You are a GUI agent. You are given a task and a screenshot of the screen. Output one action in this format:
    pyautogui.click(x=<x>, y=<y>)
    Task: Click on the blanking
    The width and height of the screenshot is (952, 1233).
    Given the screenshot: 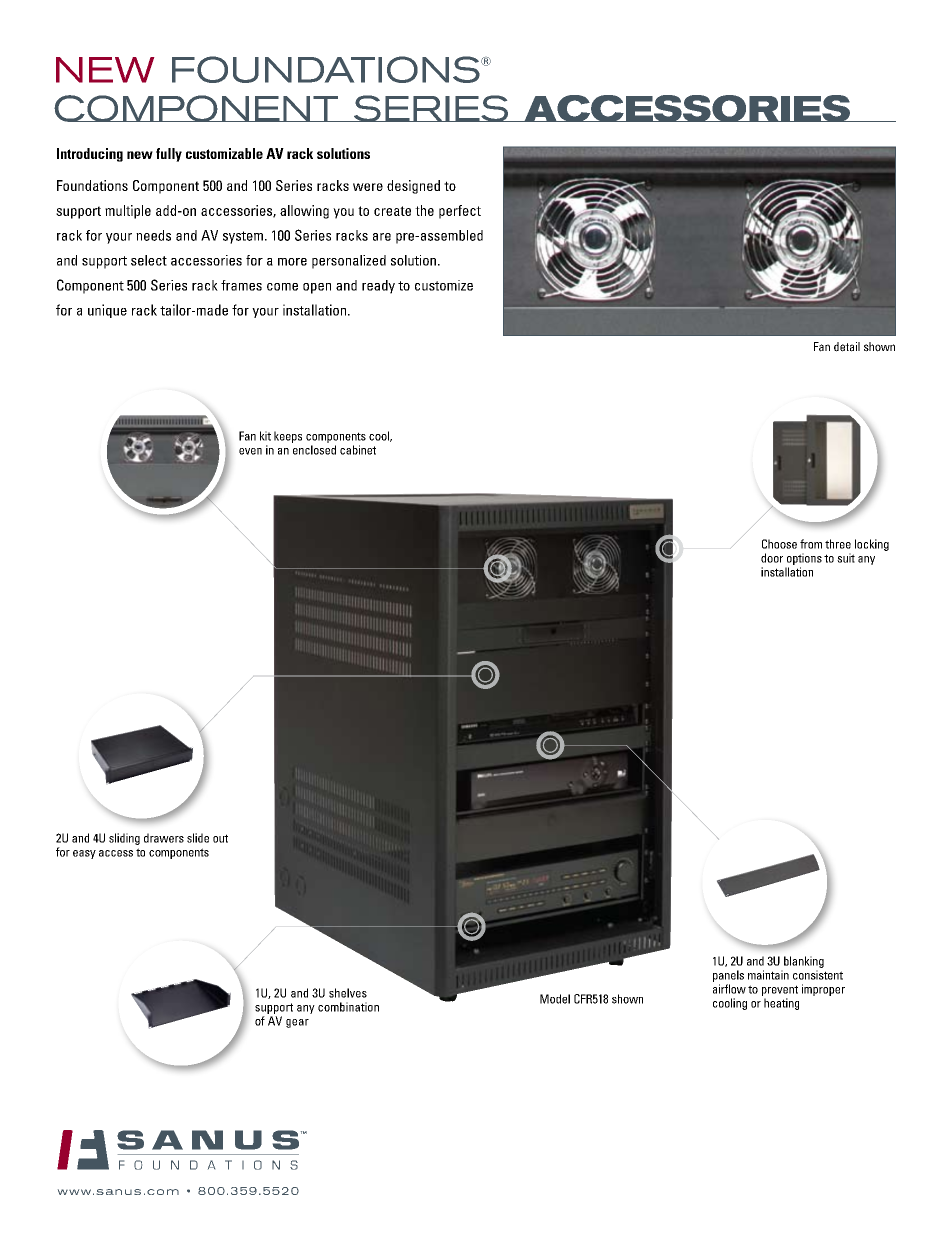 What is the action you would take?
    pyautogui.click(x=804, y=962)
